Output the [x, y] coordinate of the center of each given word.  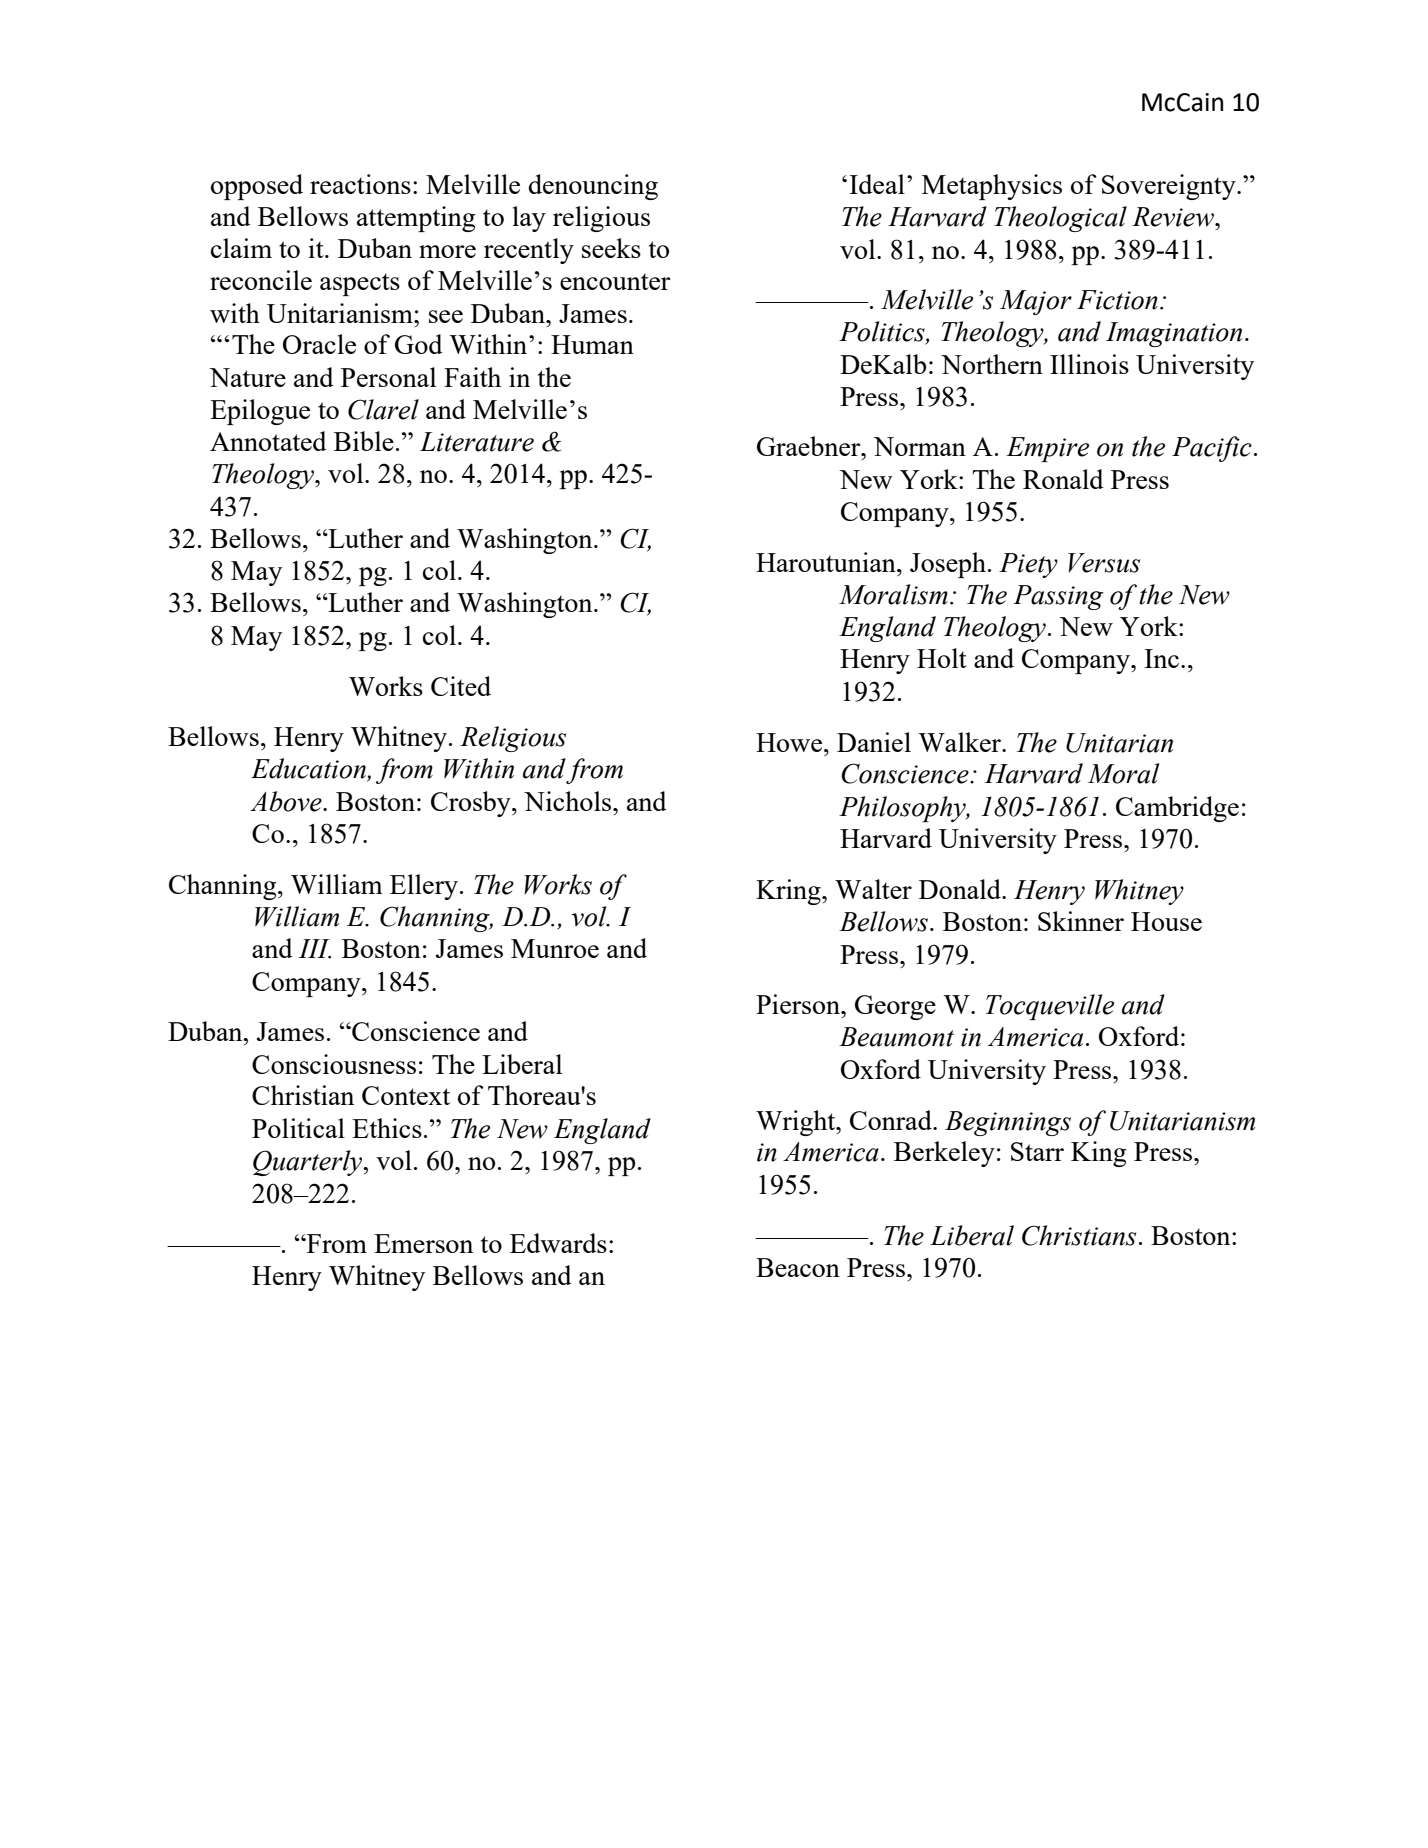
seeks [611, 248]
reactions [360, 184]
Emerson [423, 1243]
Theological [1060, 219]
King [1098, 1154]
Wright [797, 1123]
